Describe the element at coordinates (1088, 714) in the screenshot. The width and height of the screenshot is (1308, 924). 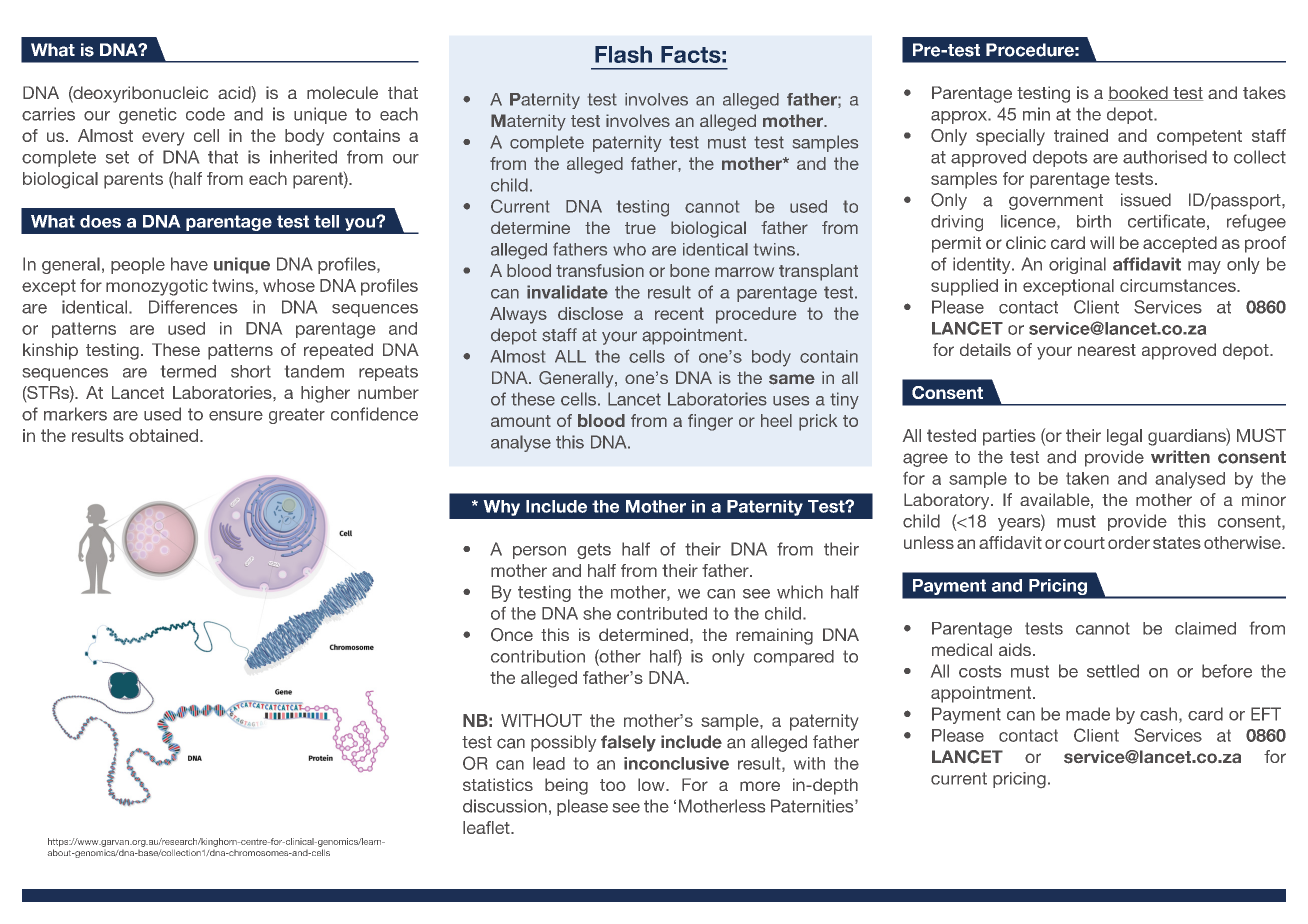
I see `made` at that location.
